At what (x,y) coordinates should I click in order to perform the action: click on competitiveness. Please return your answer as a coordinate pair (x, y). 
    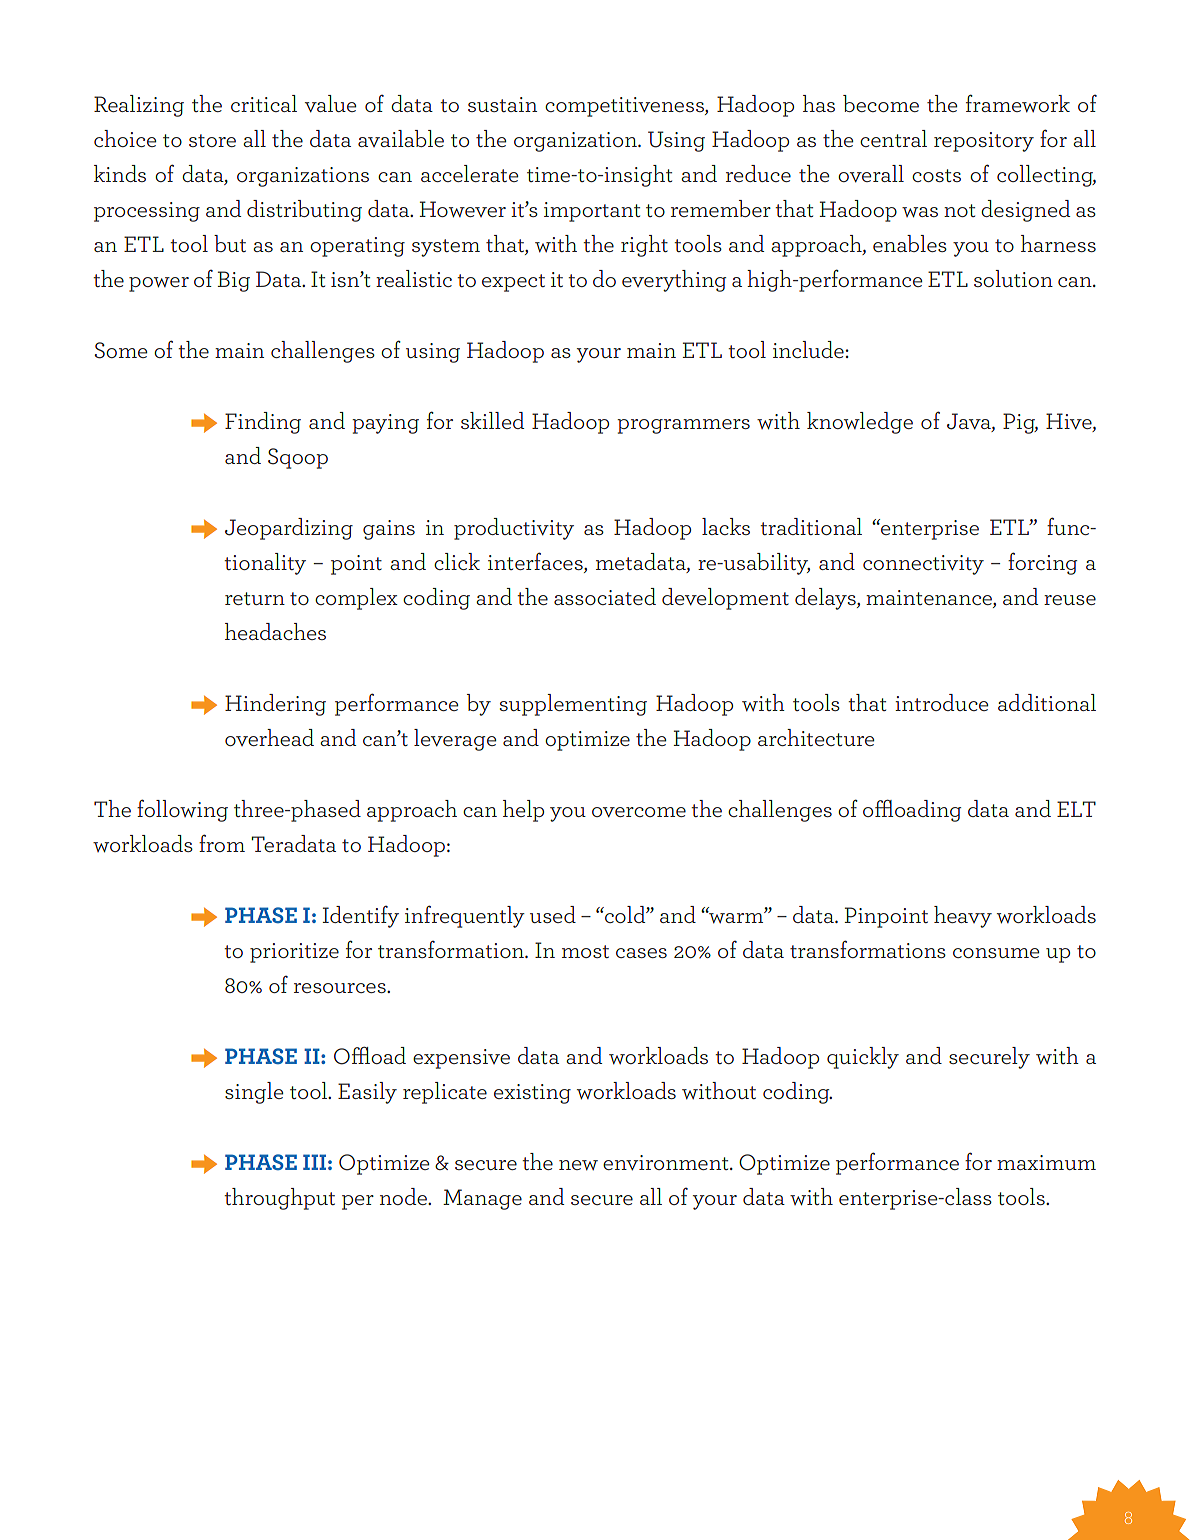
    Looking at the image, I should click on (625, 107).
